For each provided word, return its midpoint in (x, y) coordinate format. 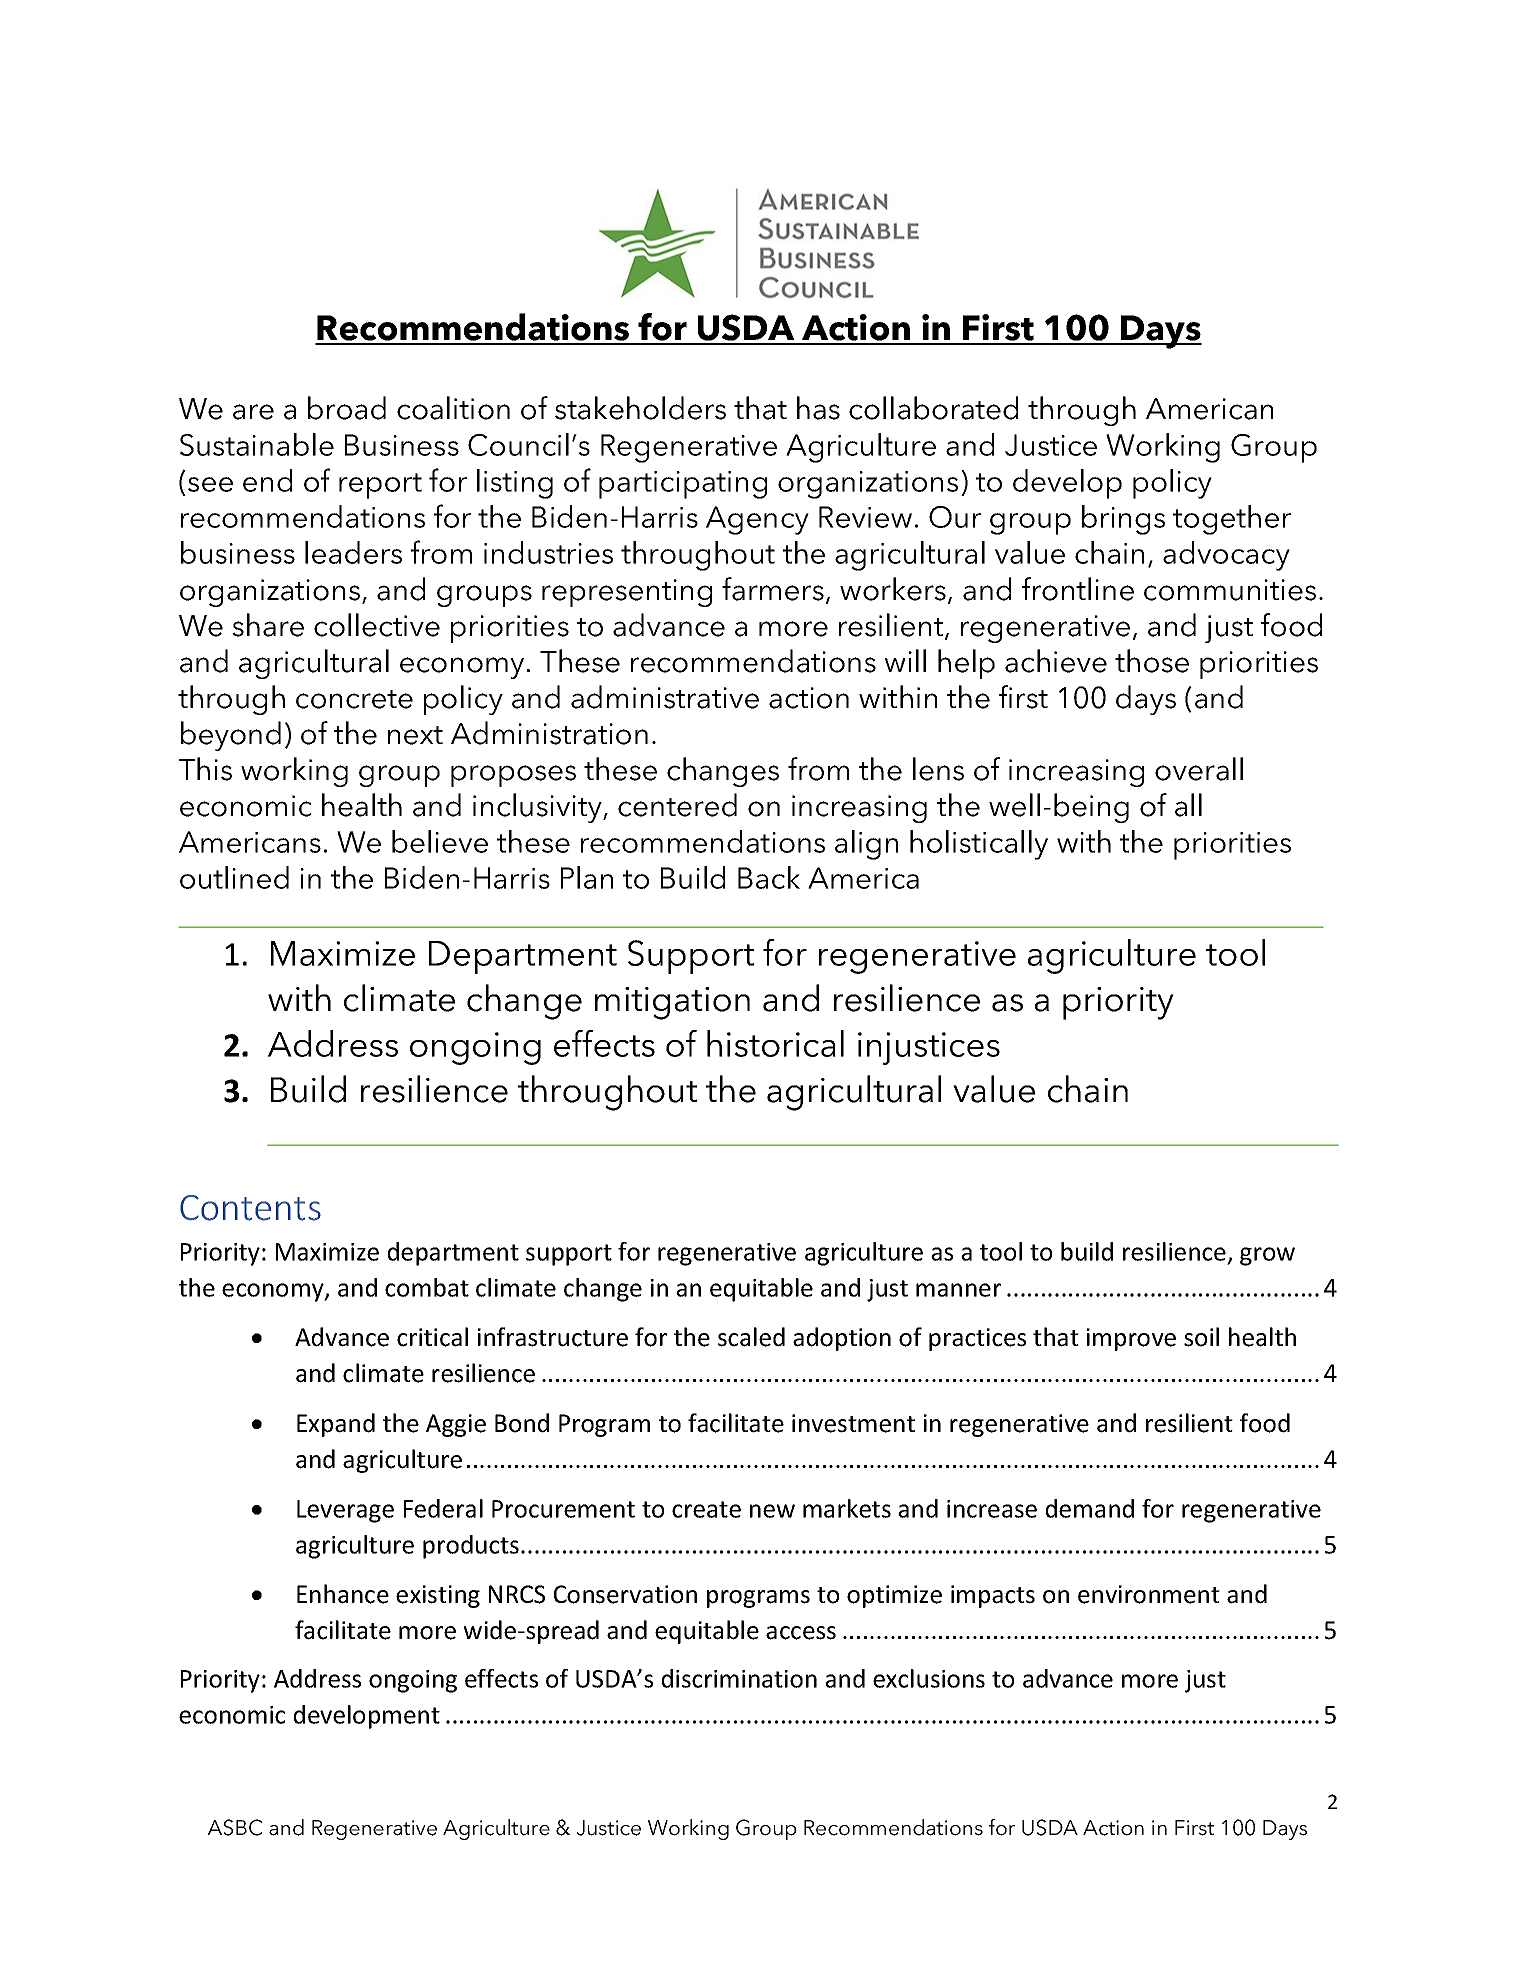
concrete (354, 699)
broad (347, 408)
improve (1131, 1339)
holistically (979, 845)
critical (432, 1337)
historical (775, 1043)
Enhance (343, 1594)
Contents (250, 1208)
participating (683, 485)
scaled (751, 1337)
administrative (665, 697)
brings (1123, 520)
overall (1199, 769)
